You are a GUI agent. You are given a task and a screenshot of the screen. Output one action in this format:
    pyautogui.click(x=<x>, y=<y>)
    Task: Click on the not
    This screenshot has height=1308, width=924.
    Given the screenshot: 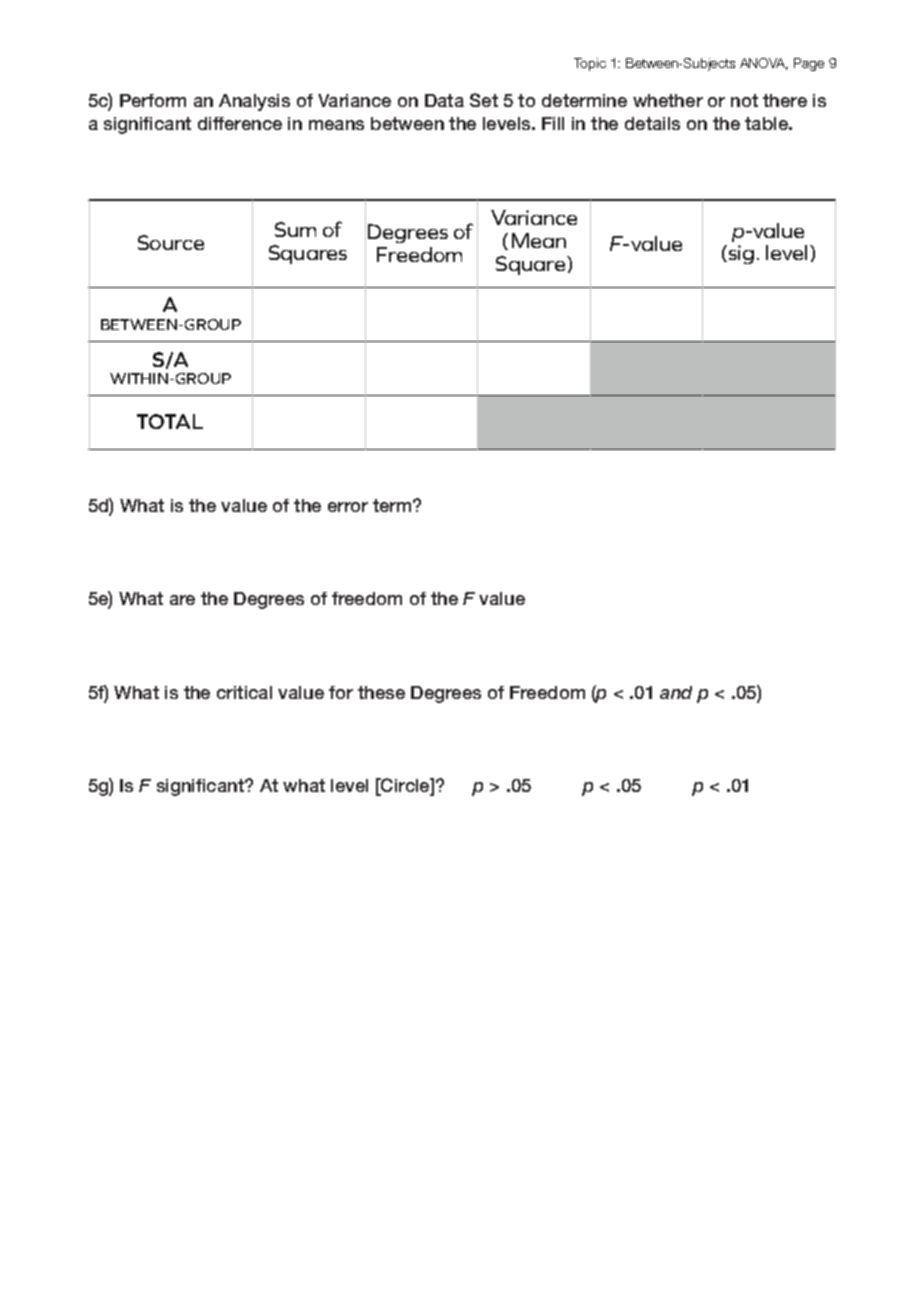 What is the action you would take?
    pyautogui.click(x=744, y=100)
